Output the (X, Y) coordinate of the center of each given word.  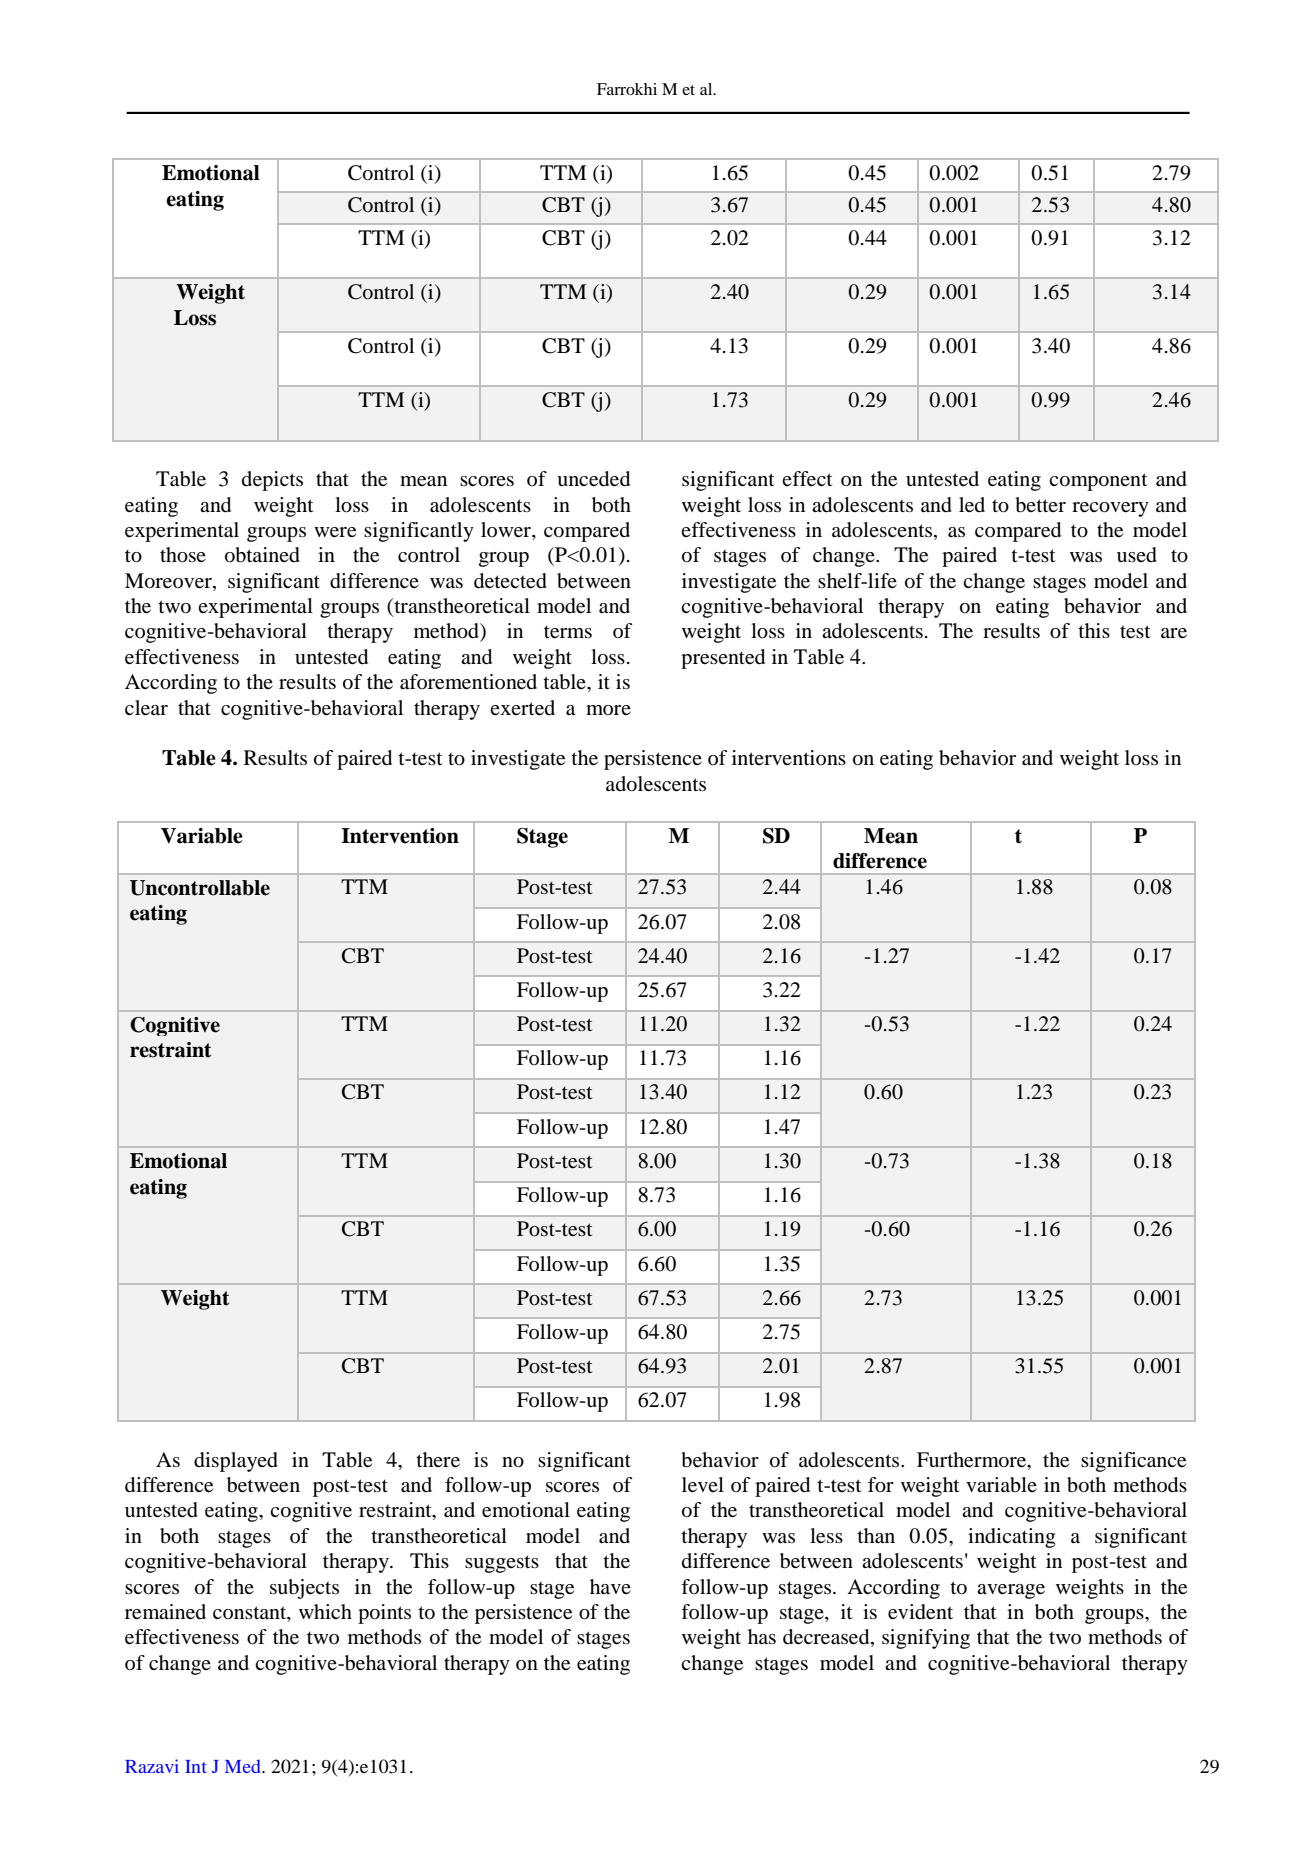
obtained (262, 555)
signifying (926, 1639)
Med (244, 1766)
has (762, 1636)
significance (1133, 1462)
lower (507, 531)
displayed (236, 1462)
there (438, 1460)
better (1040, 505)
